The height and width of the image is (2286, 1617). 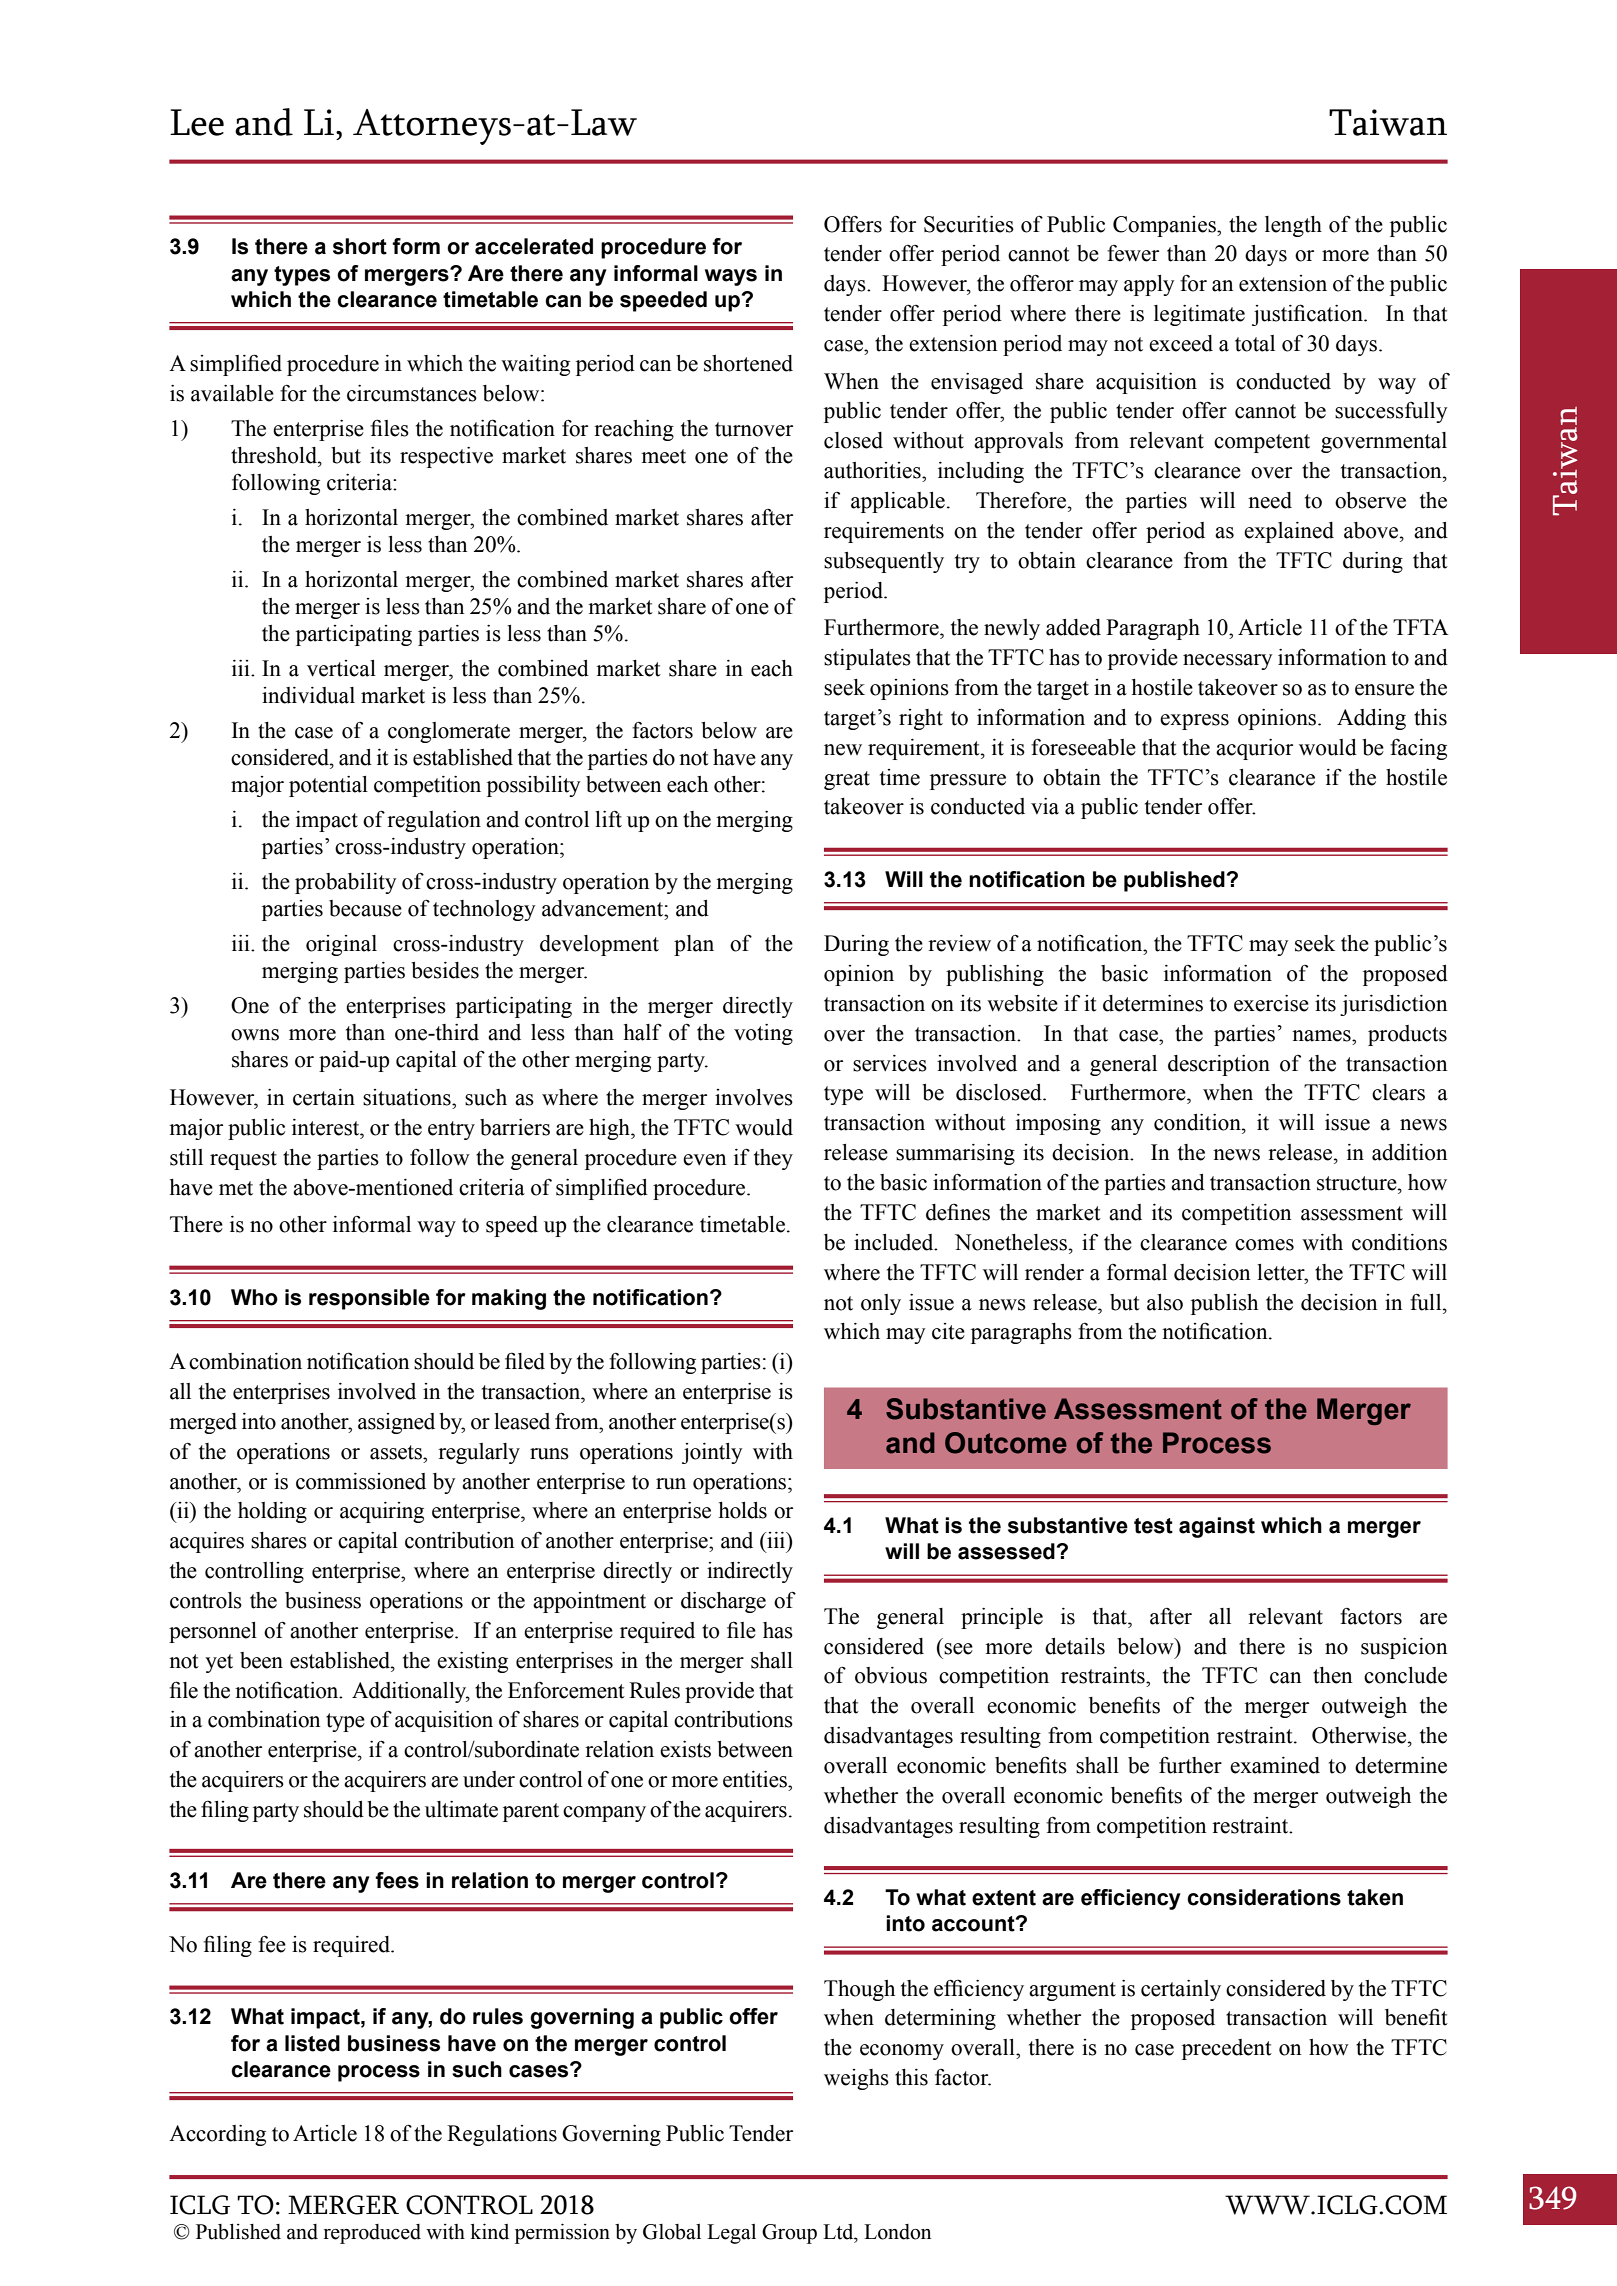 I want to click on reproduced, so click(x=372, y=2234).
